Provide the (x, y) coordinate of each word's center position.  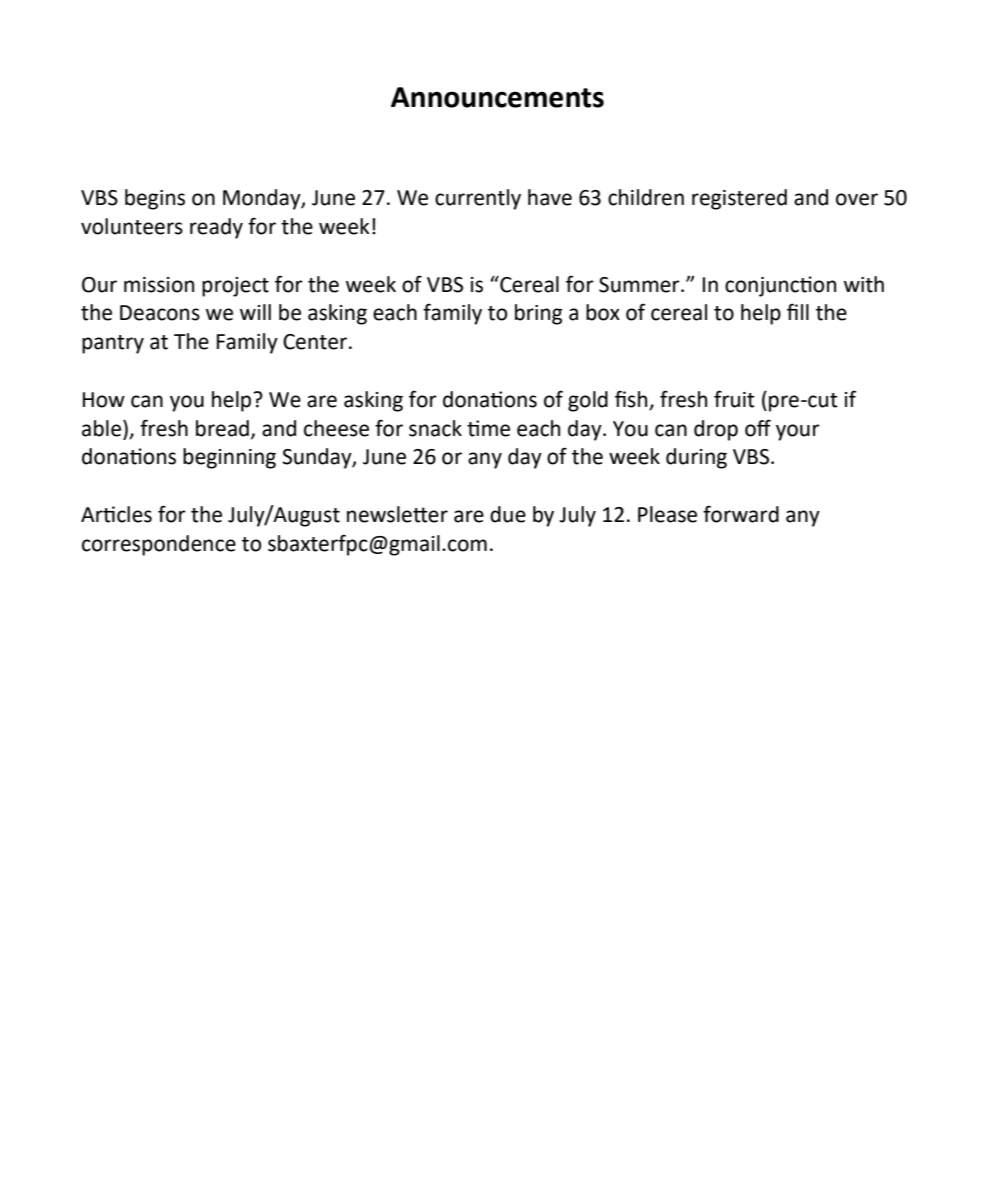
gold (588, 401)
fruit (734, 399)
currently (478, 199)
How (104, 400)
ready (216, 228)
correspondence (159, 545)
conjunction (780, 286)
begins (155, 199)
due (508, 514)
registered (739, 199)
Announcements (497, 97)
